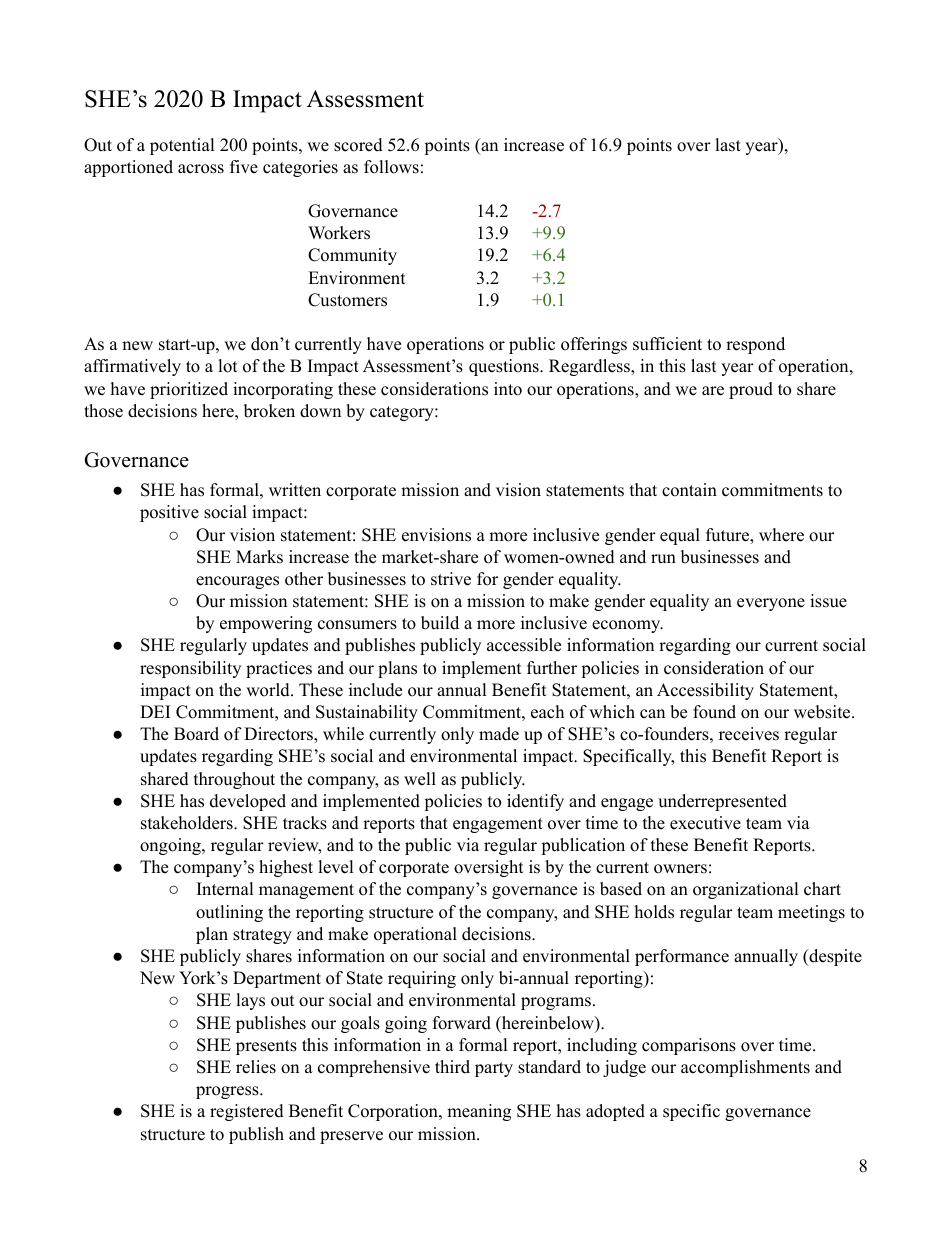  Describe the element at coordinates (169, 513) in the image. I see `positive` at that location.
